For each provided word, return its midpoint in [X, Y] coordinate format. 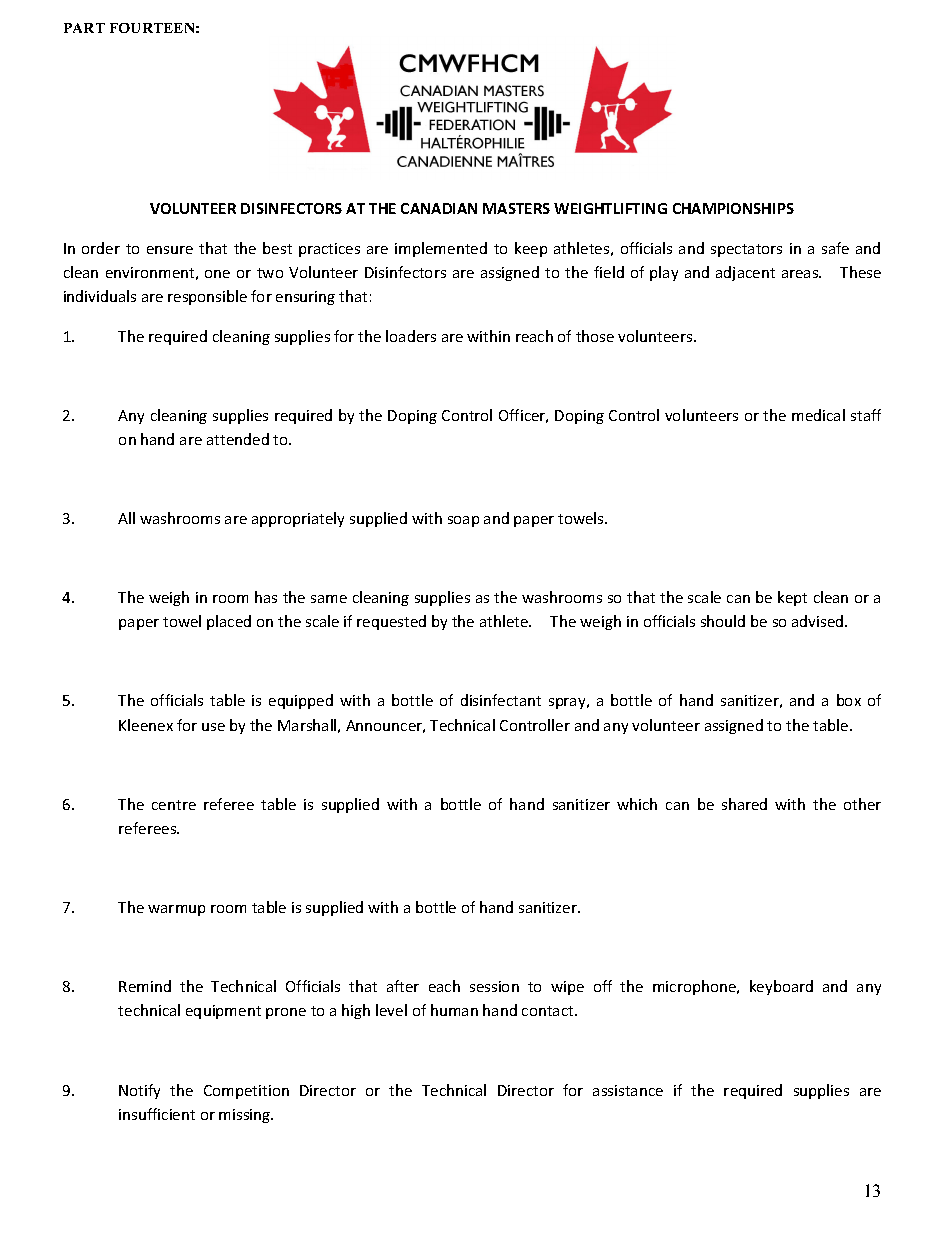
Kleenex [146, 725]
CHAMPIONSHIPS [733, 208]
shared [744, 804]
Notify [139, 1091]
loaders [411, 336]
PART [84, 28]
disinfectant [501, 700]
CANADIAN [439, 208]
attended [238, 439]
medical [818, 415]
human [454, 1010]
